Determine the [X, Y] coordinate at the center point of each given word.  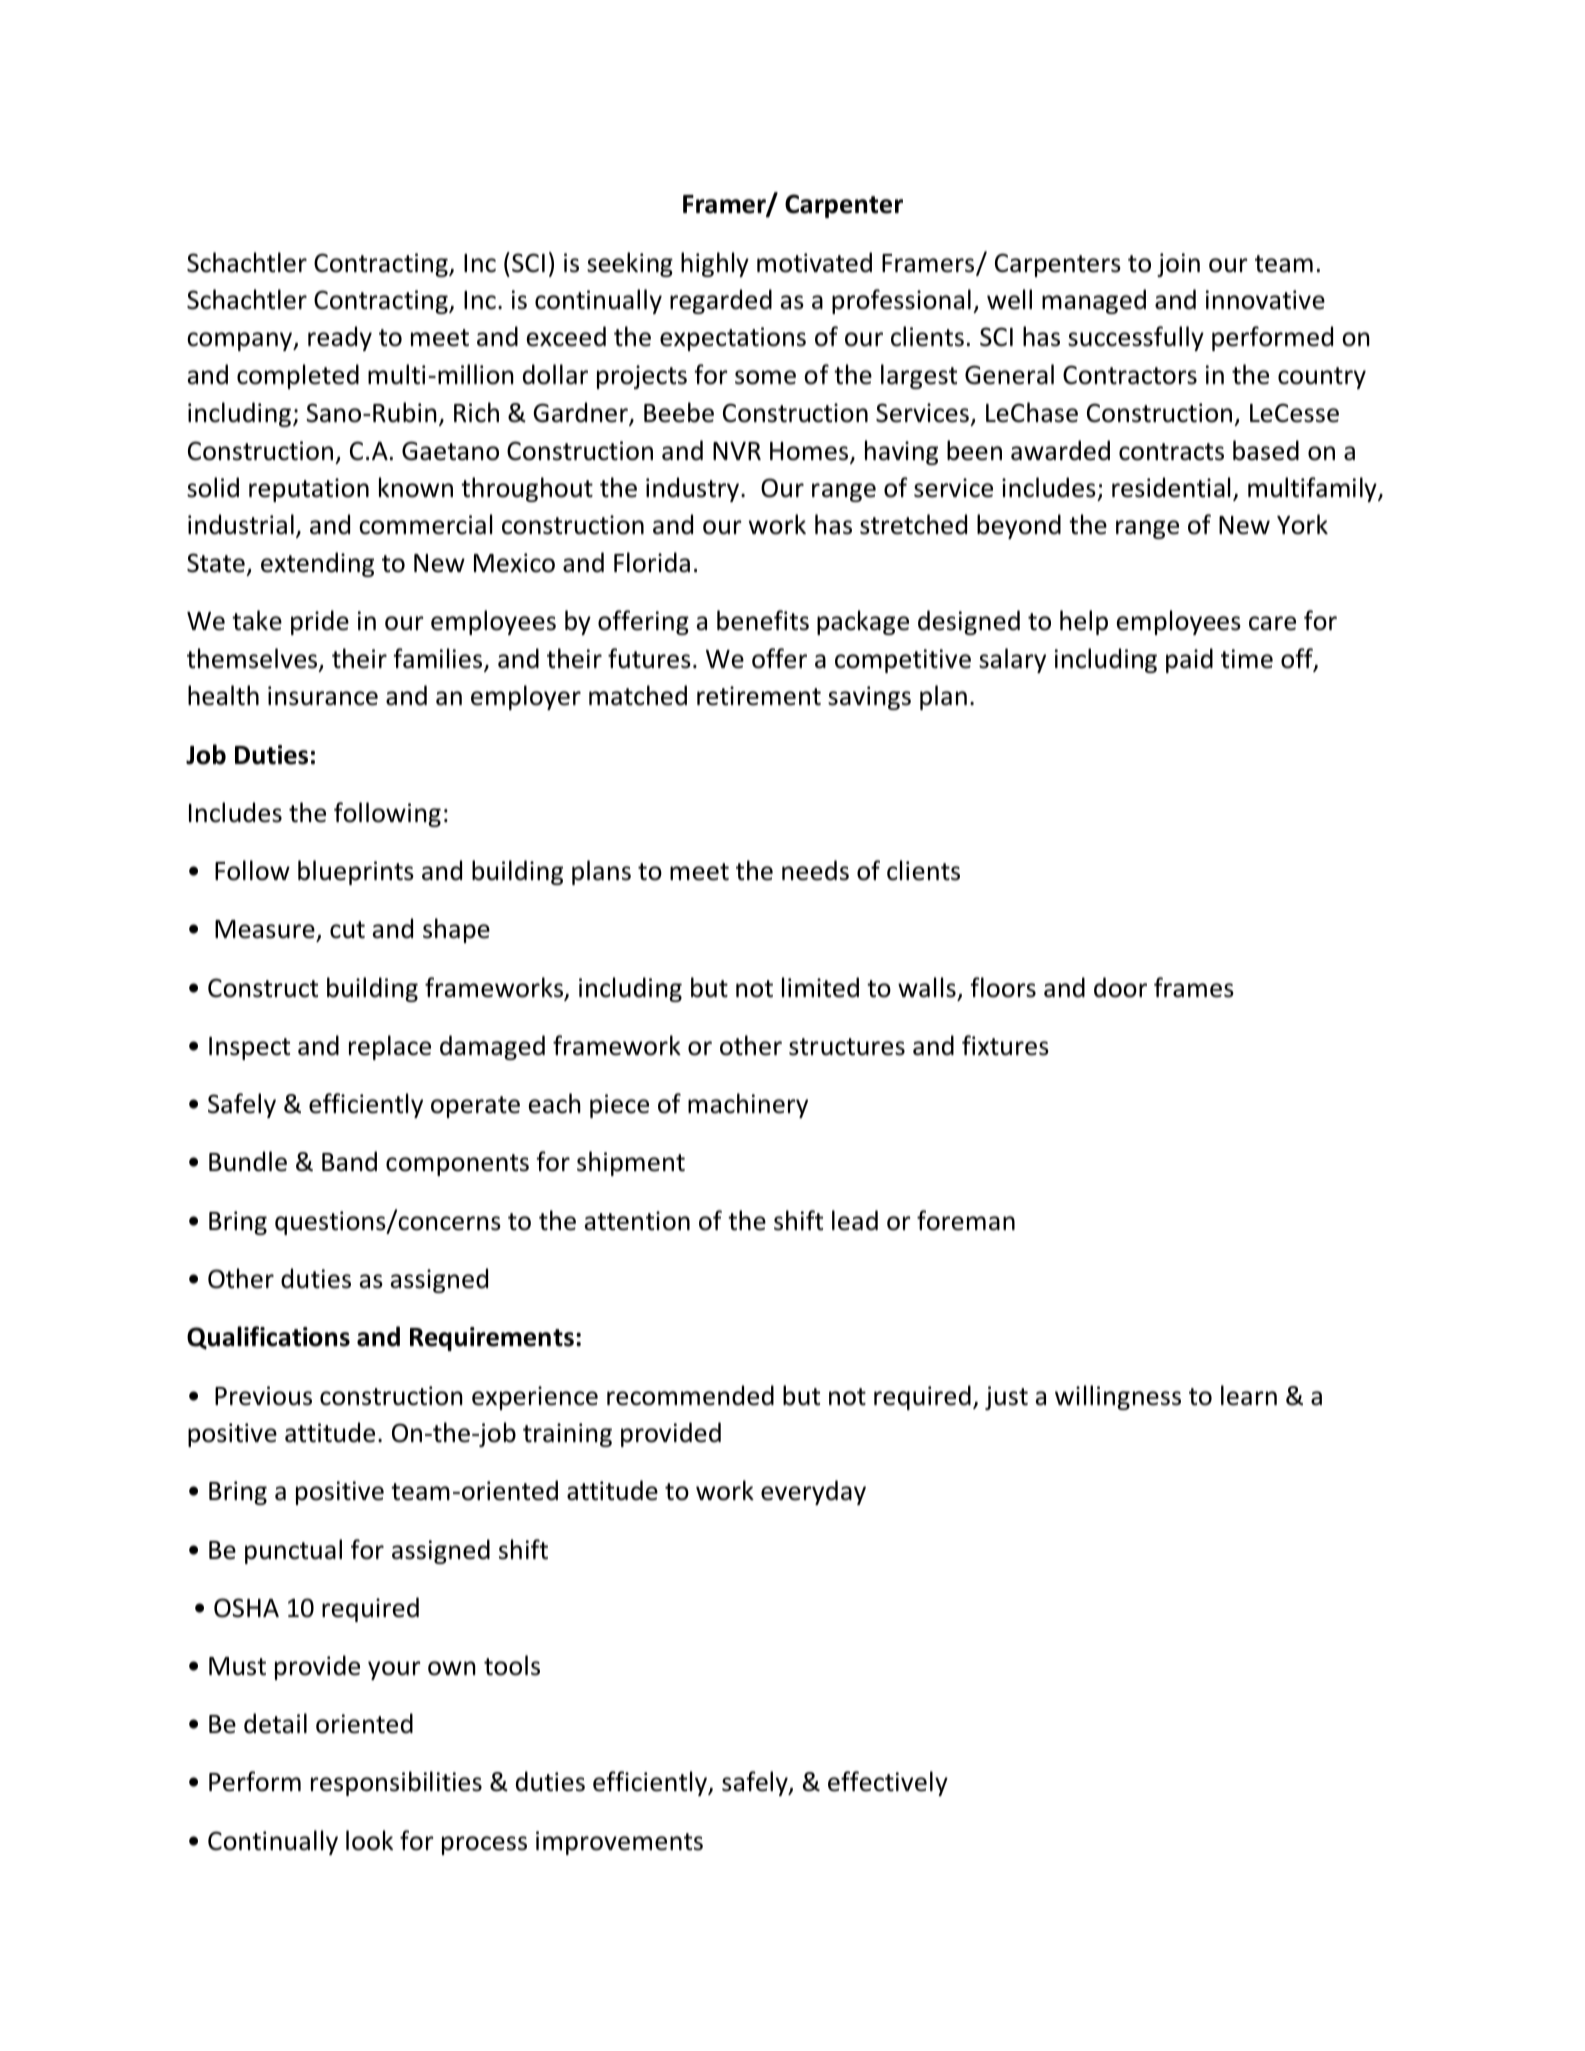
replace [390, 1047]
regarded [721, 301]
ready [340, 338]
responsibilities [396, 1783]
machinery [748, 1105]
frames [1194, 987]
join [1178, 265]
